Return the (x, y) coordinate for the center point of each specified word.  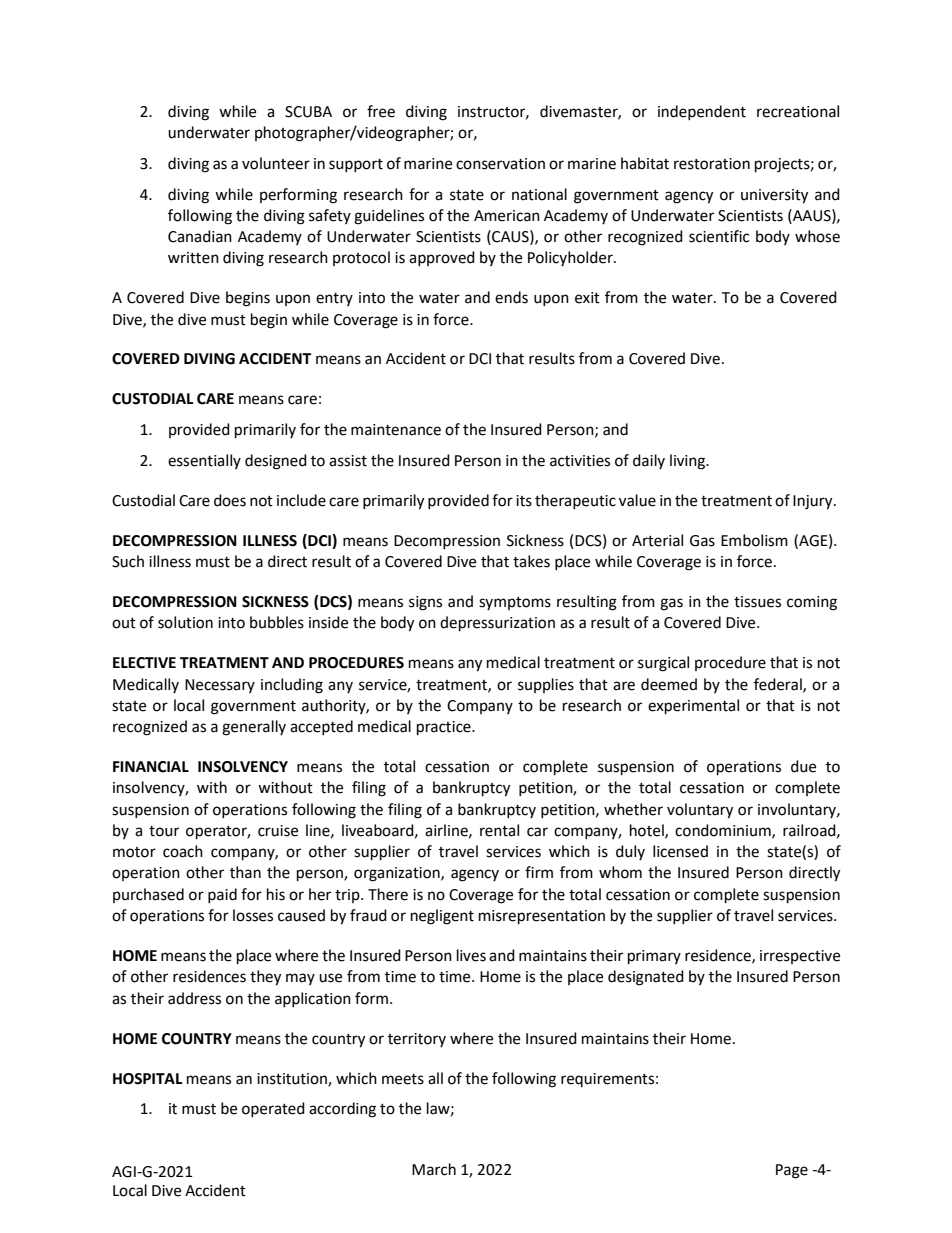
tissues (757, 602)
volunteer (276, 163)
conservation (500, 164)
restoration (712, 164)
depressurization (497, 624)
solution (185, 622)
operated (273, 1109)
